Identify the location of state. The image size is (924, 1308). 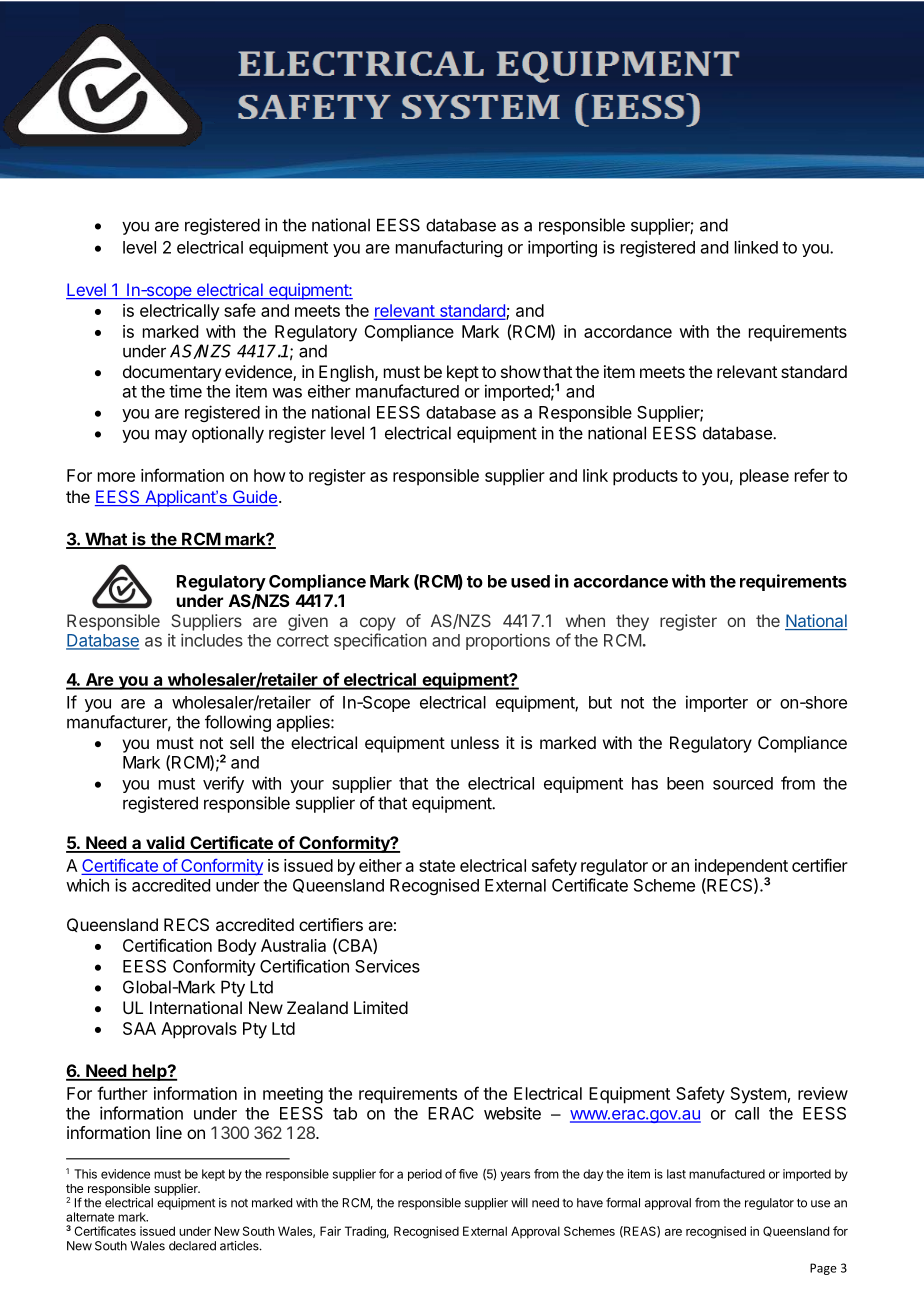
(437, 866).
